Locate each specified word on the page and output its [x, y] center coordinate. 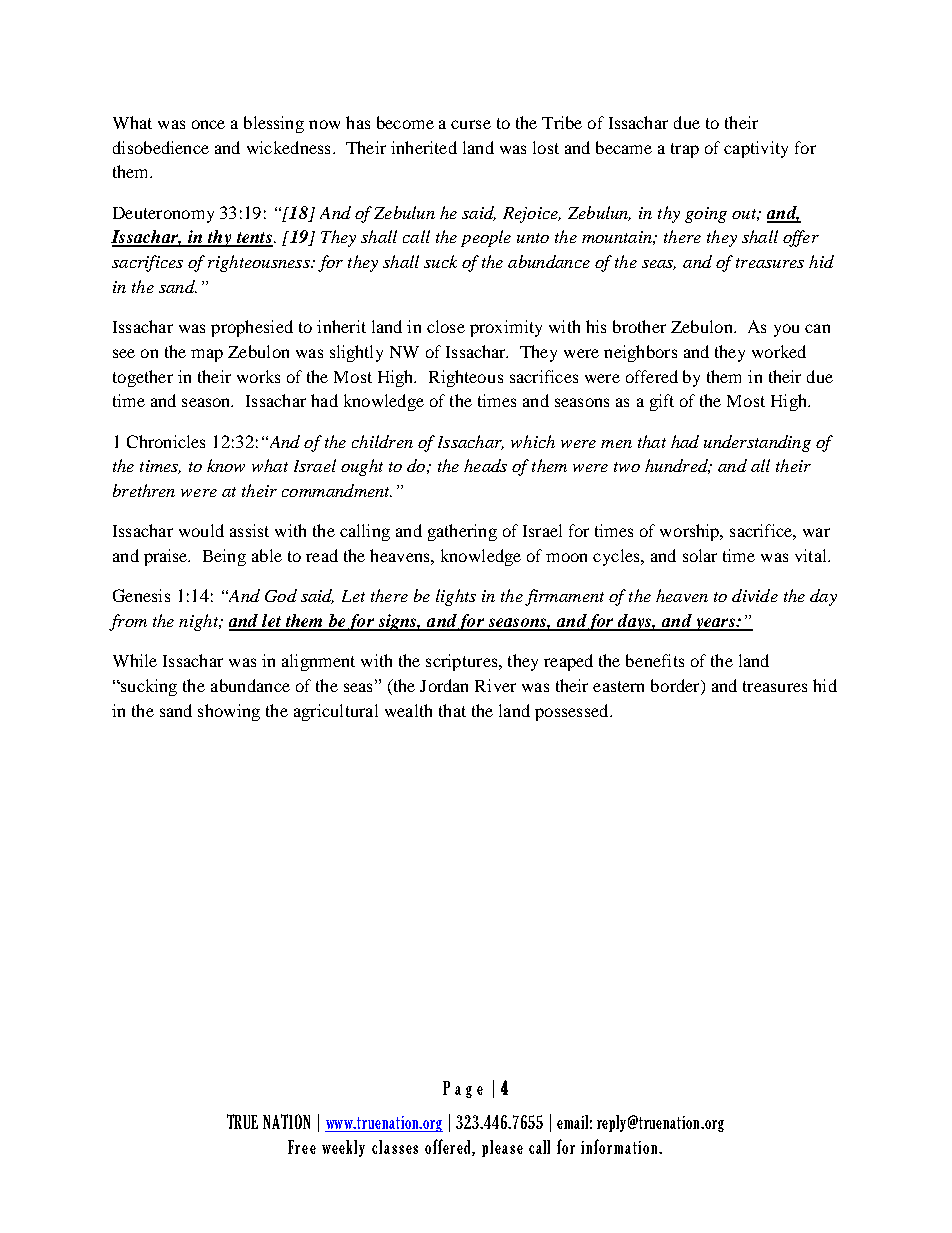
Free [302, 1147]
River [495, 685]
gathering [462, 532]
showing [229, 712]
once [208, 124]
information [620, 1146]
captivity [756, 149]
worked [779, 351]
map [207, 355]
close [446, 326]
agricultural [336, 712]
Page [463, 1089]
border [676, 687]
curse [471, 124]
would [201, 530]
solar [700, 555]
